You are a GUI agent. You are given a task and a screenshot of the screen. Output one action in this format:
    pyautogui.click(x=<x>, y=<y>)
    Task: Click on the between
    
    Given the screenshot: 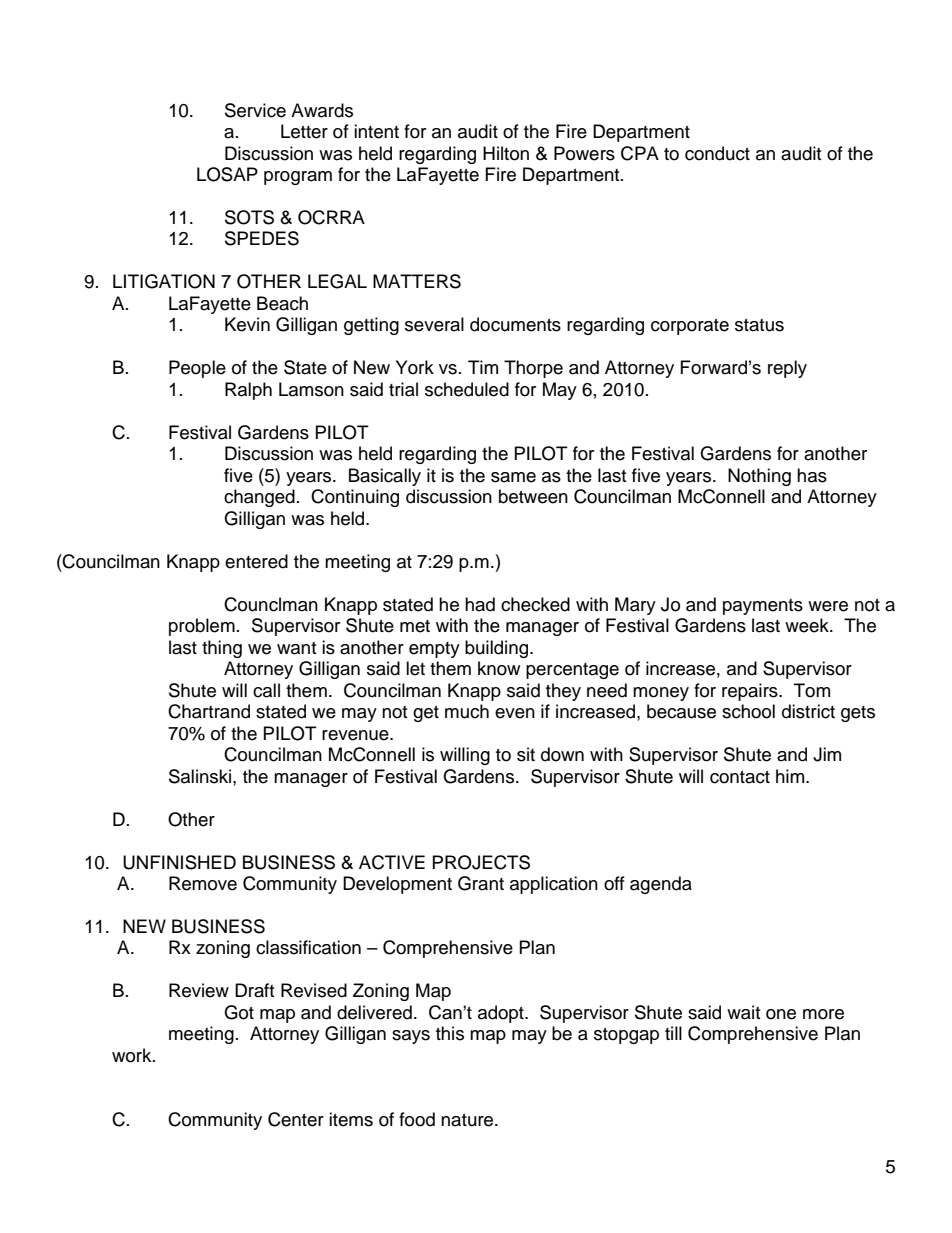 What is the action you would take?
    pyautogui.click(x=533, y=496)
